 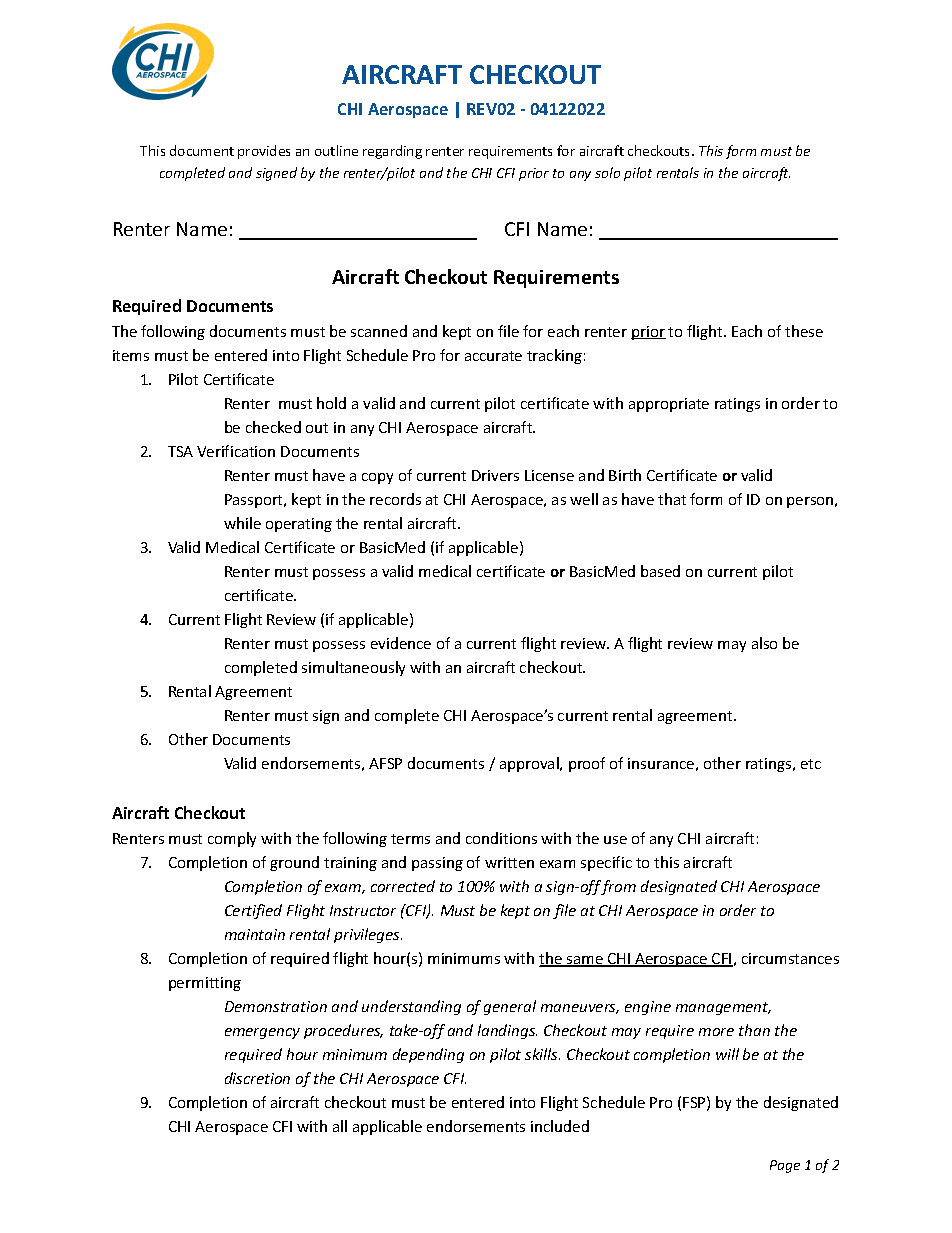 What do you see at coordinates (437, 864) in the screenshot?
I see `passing` at bounding box center [437, 864].
